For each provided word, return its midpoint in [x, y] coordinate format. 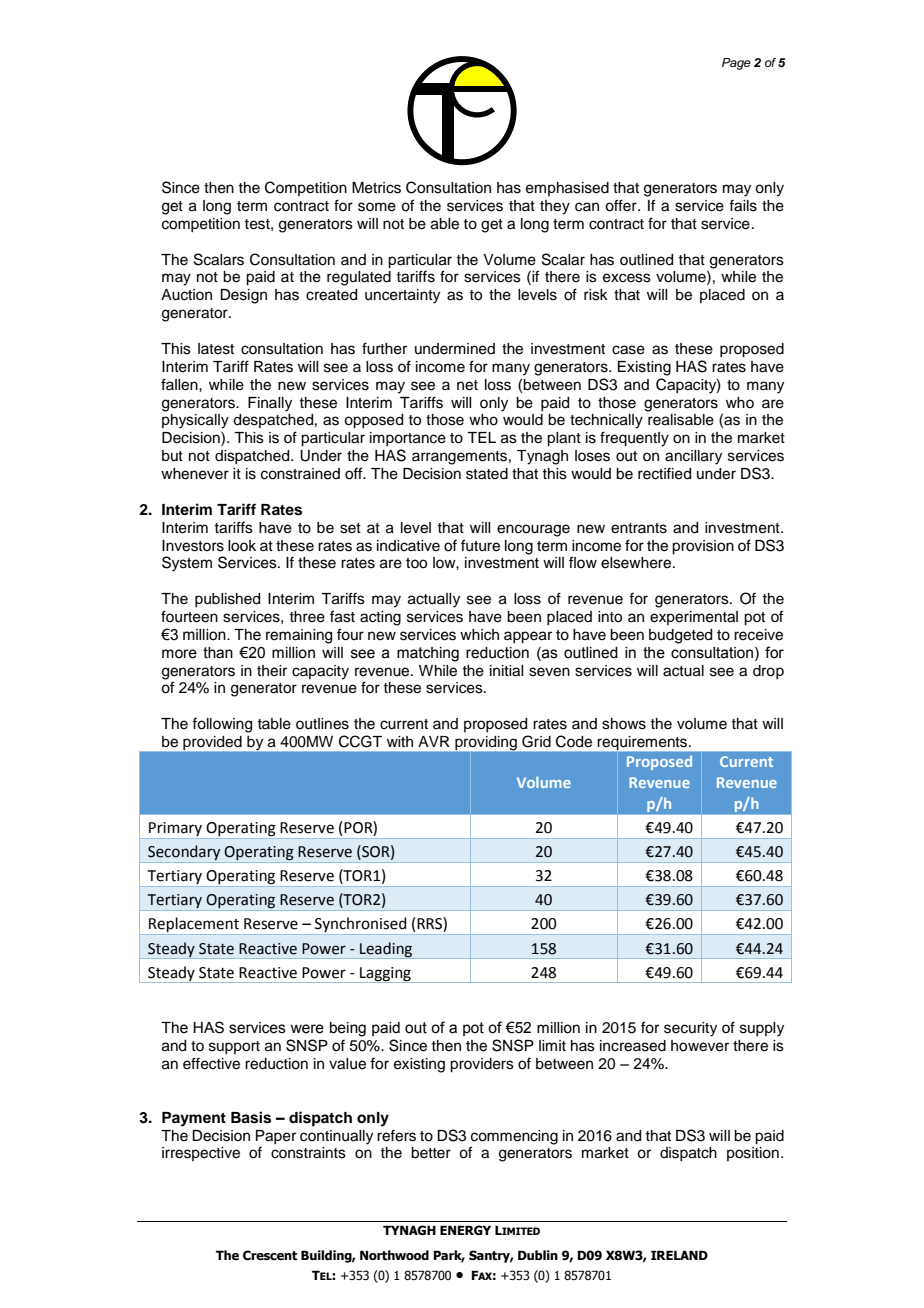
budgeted [680, 636]
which [479, 635]
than [218, 653]
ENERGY [465, 1230]
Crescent [270, 1255]
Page [736, 64]
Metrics [376, 188]
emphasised [567, 189]
